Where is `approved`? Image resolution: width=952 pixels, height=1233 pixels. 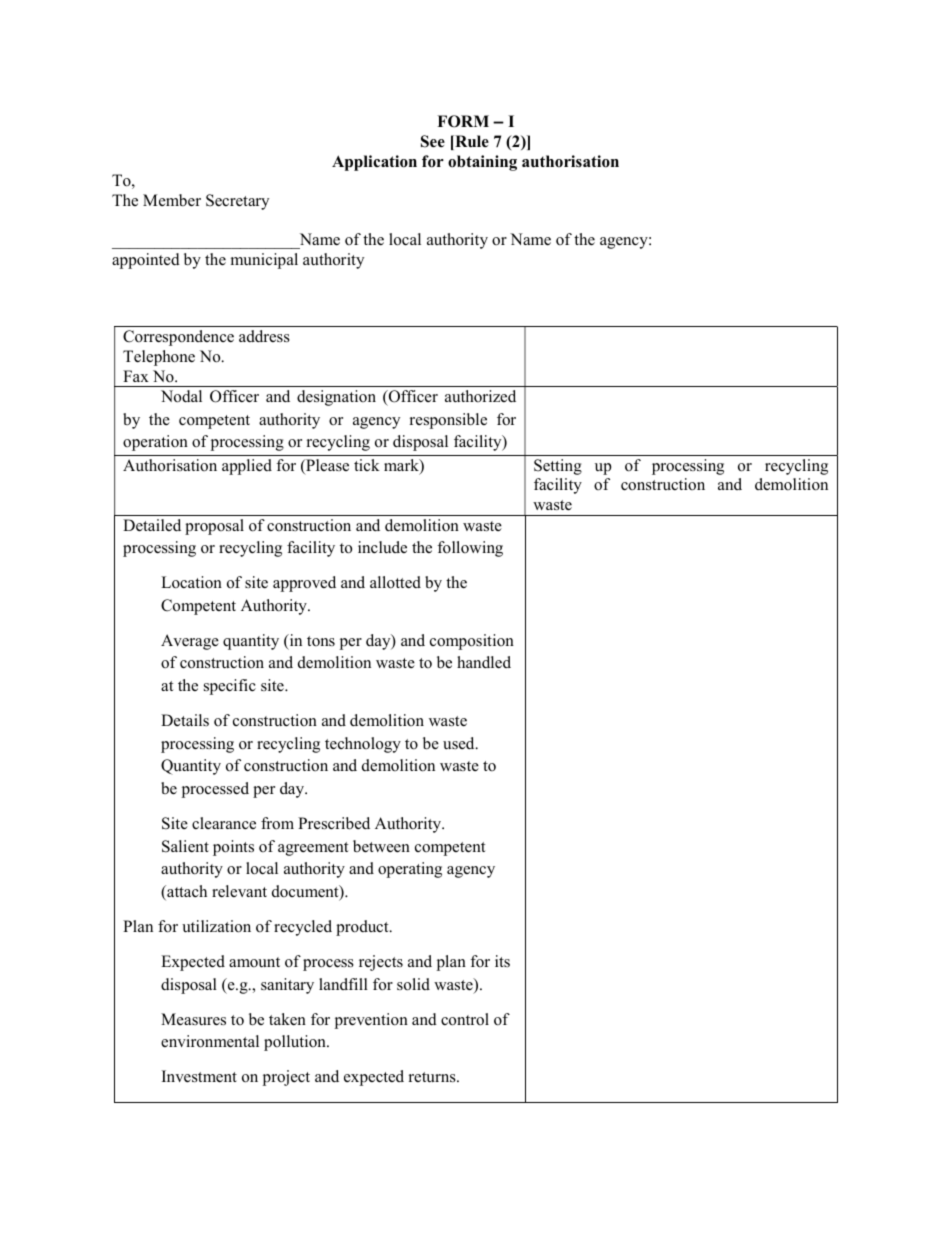
approved is located at coordinates (304, 584).
